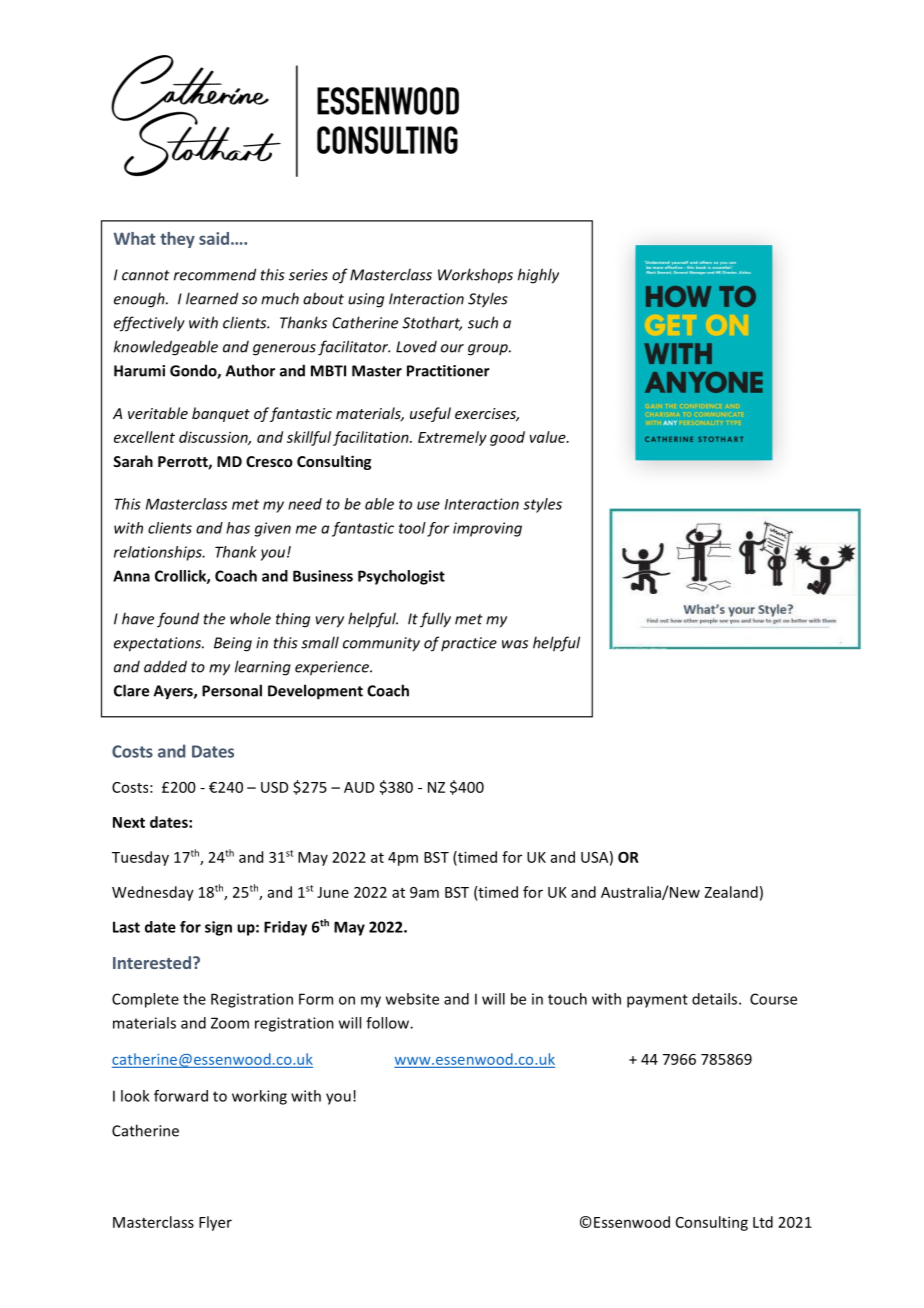 The height and width of the screenshot is (1308, 924). I want to click on working, so click(259, 1097).
